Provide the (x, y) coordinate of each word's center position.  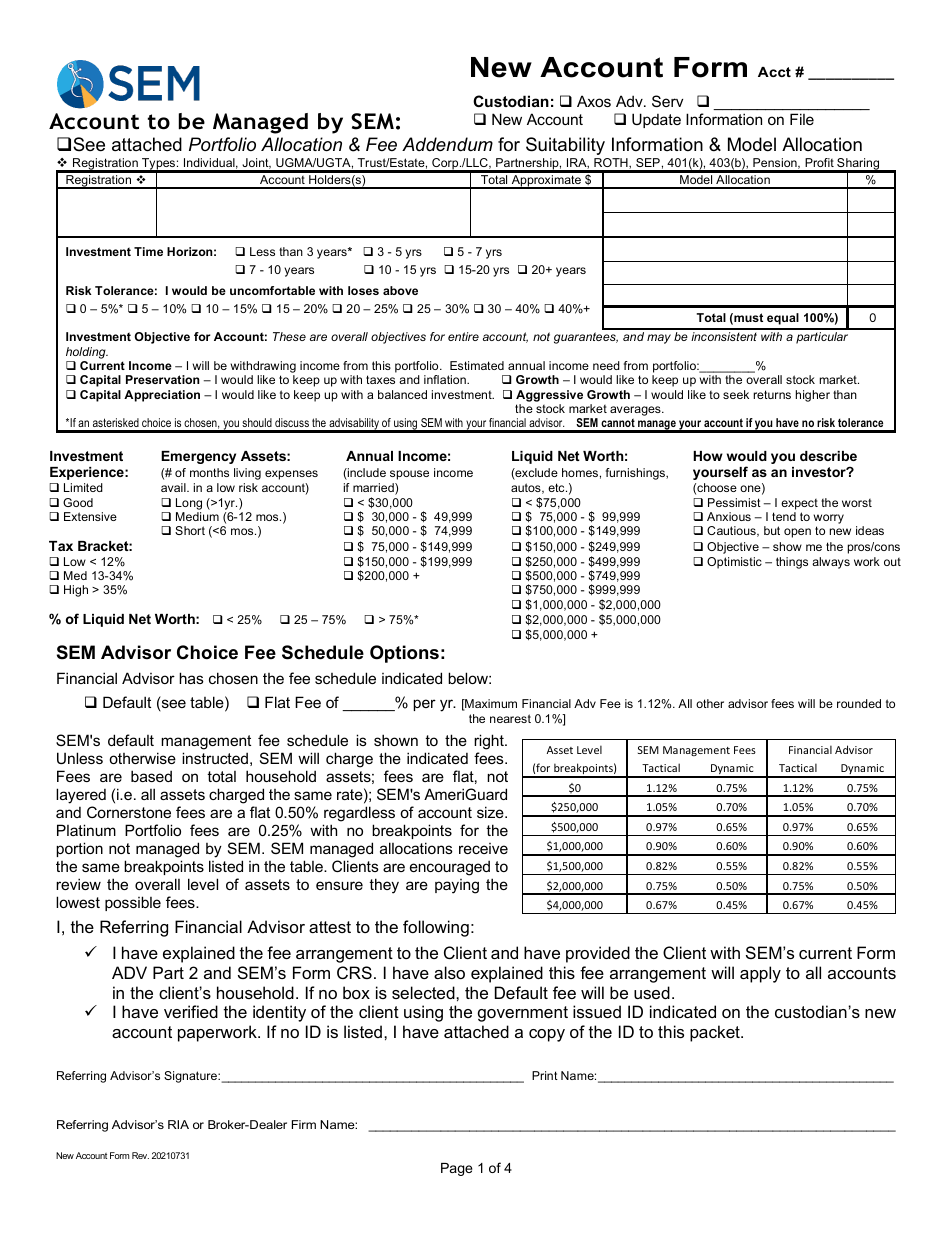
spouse (409, 475)
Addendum (447, 144)
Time (148, 251)
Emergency (198, 457)
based (151, 776)
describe (828, 456)
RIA (178, 1124)
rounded (859, 703)
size (491, 812)
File (802, 119)
